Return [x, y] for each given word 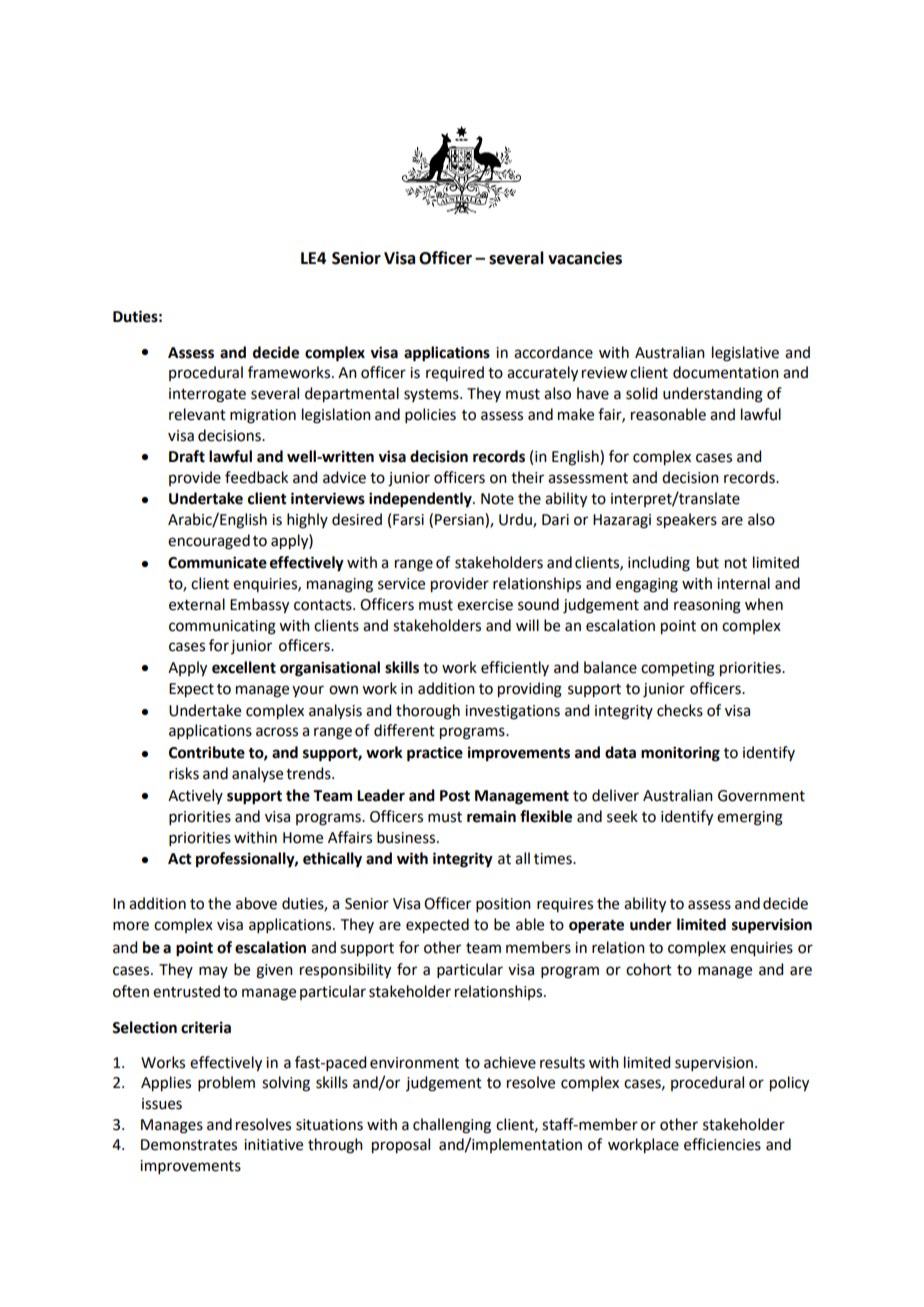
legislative [745, 354]
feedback [256, 477]
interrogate [207, 395]
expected [437, 926]
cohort [649, 969]
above [256, 903]
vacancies [585, 258]
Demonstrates [189, 1145]
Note [497, 499]
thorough [428, 712]
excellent [244, 667]
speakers [686, 521]
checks [680, 710]
